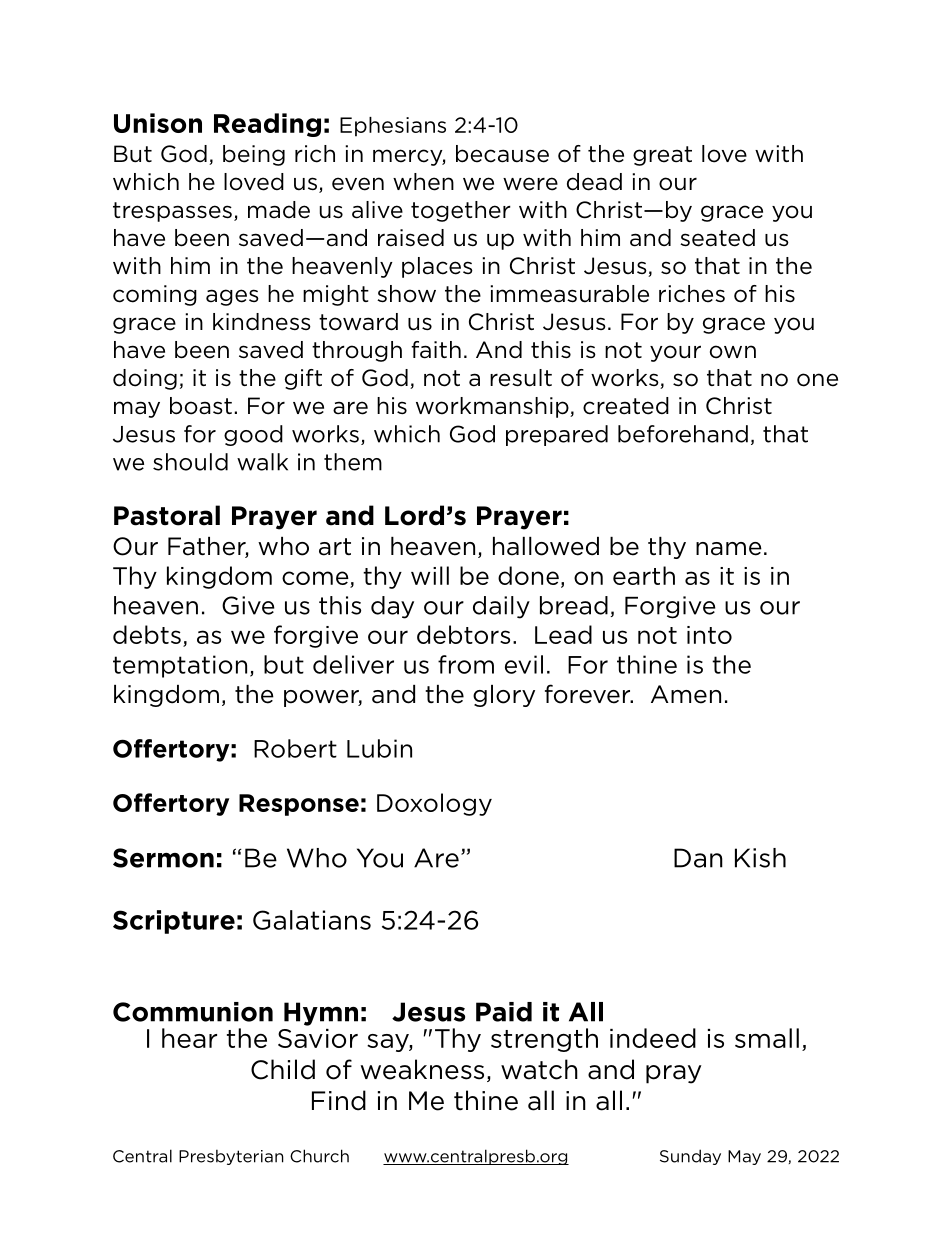 The image size is (952, 1233). Describe the element at coordinates (180, 666) in the document. I see `temptation` at that location.
